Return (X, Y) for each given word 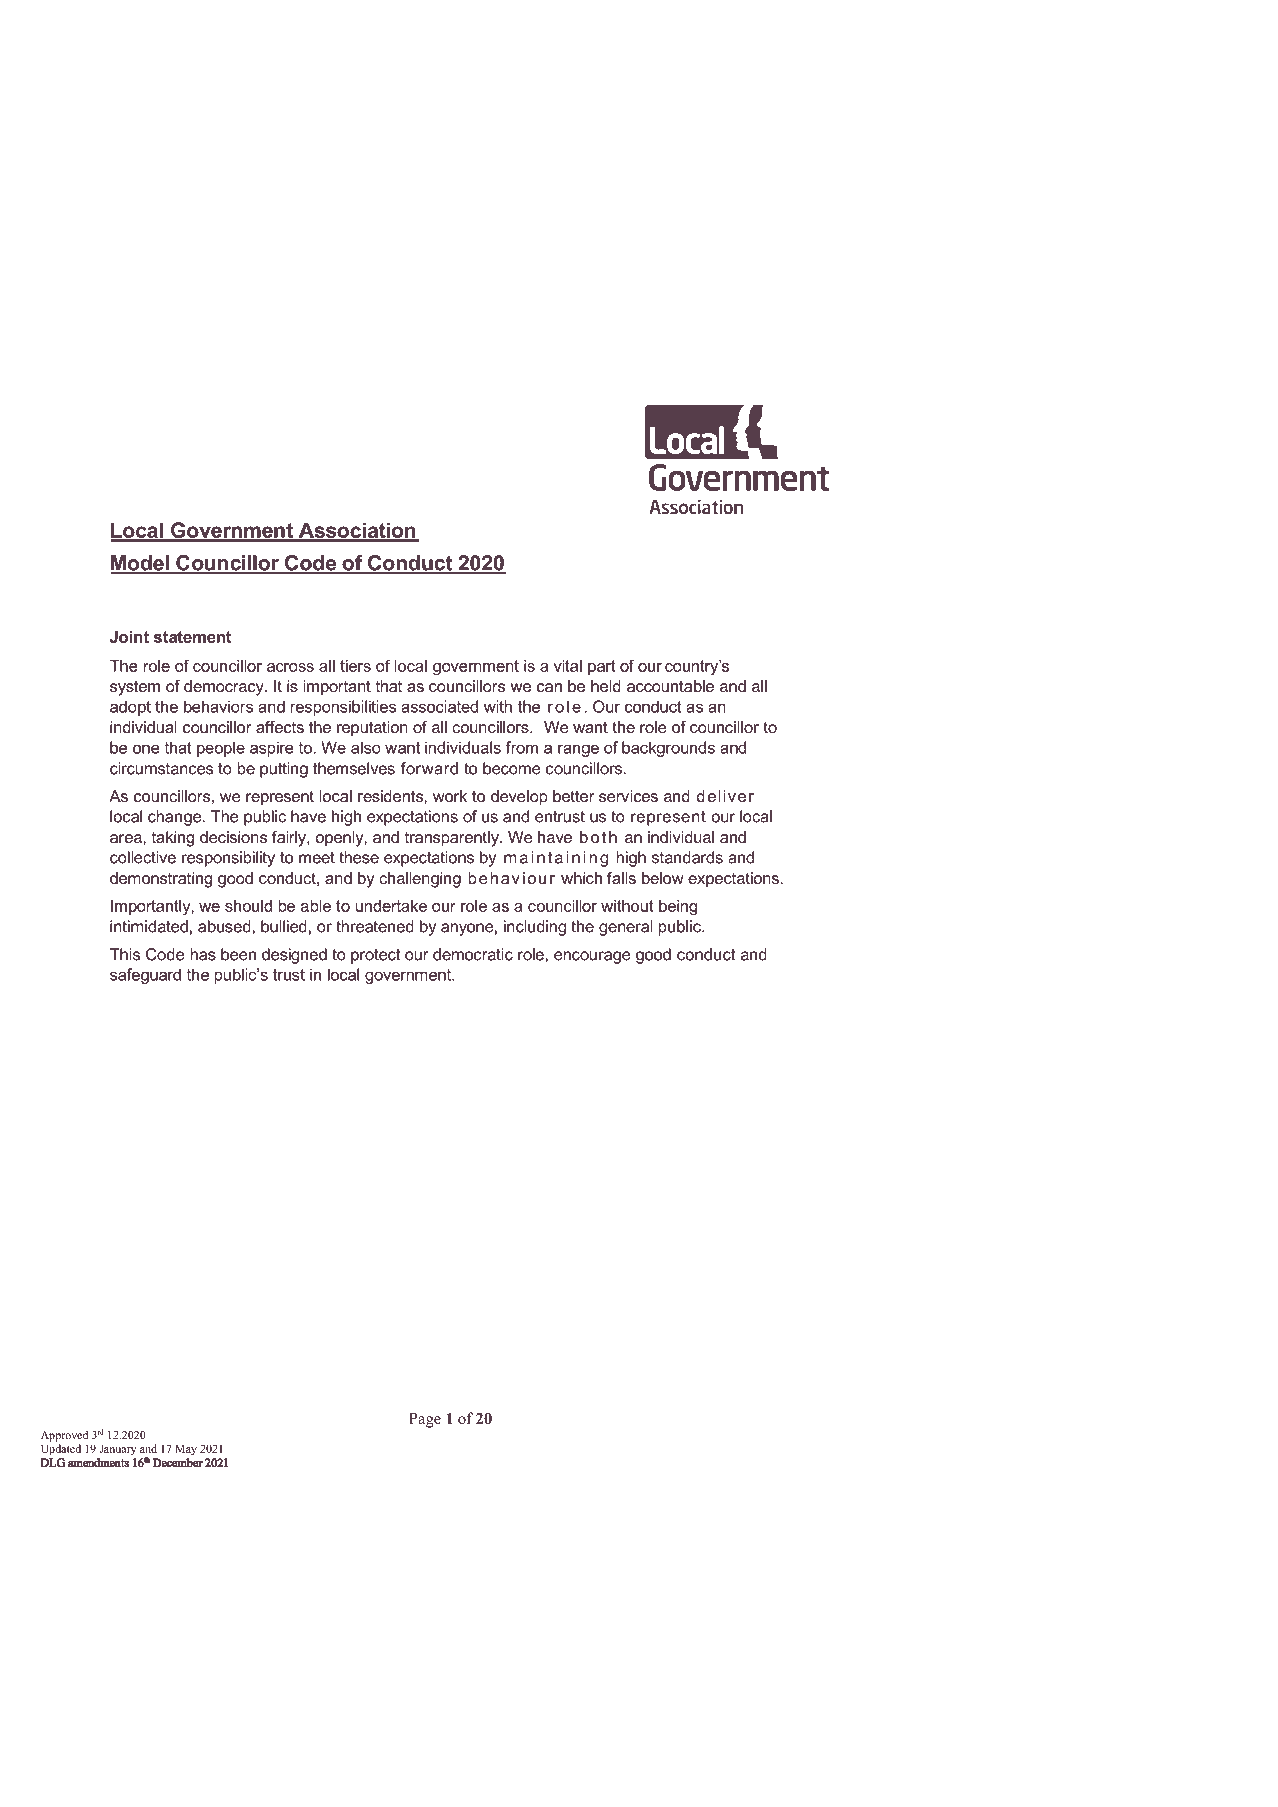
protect (375, 956)
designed (294, 956)
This (125, 954)
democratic (473, 954)
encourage (592, 957)
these (359, 857)
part (602, 667)
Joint (129, 637)
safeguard (145, 976)
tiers (355, 666)
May (186, 1450)
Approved (64, 1436)
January (118, 1450)
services (628, 796)
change (174, 818)
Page (425, 1420)
